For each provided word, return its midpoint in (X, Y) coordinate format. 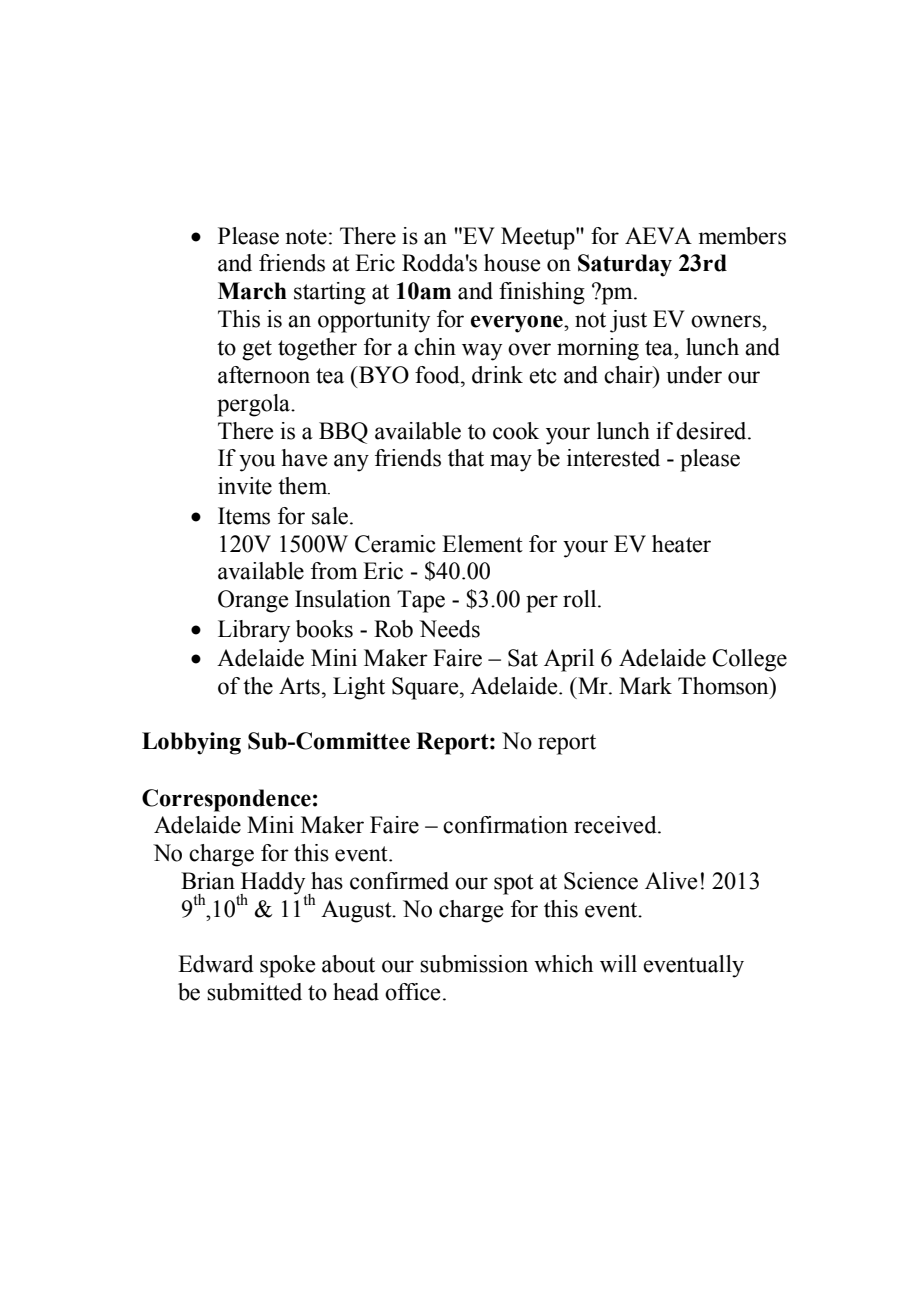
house (512, 263)
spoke (287, 966)
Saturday (625, 265)
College (749, 660)
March (252, 291)
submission (474, 964)
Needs (449, 629)
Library (254, 631)
